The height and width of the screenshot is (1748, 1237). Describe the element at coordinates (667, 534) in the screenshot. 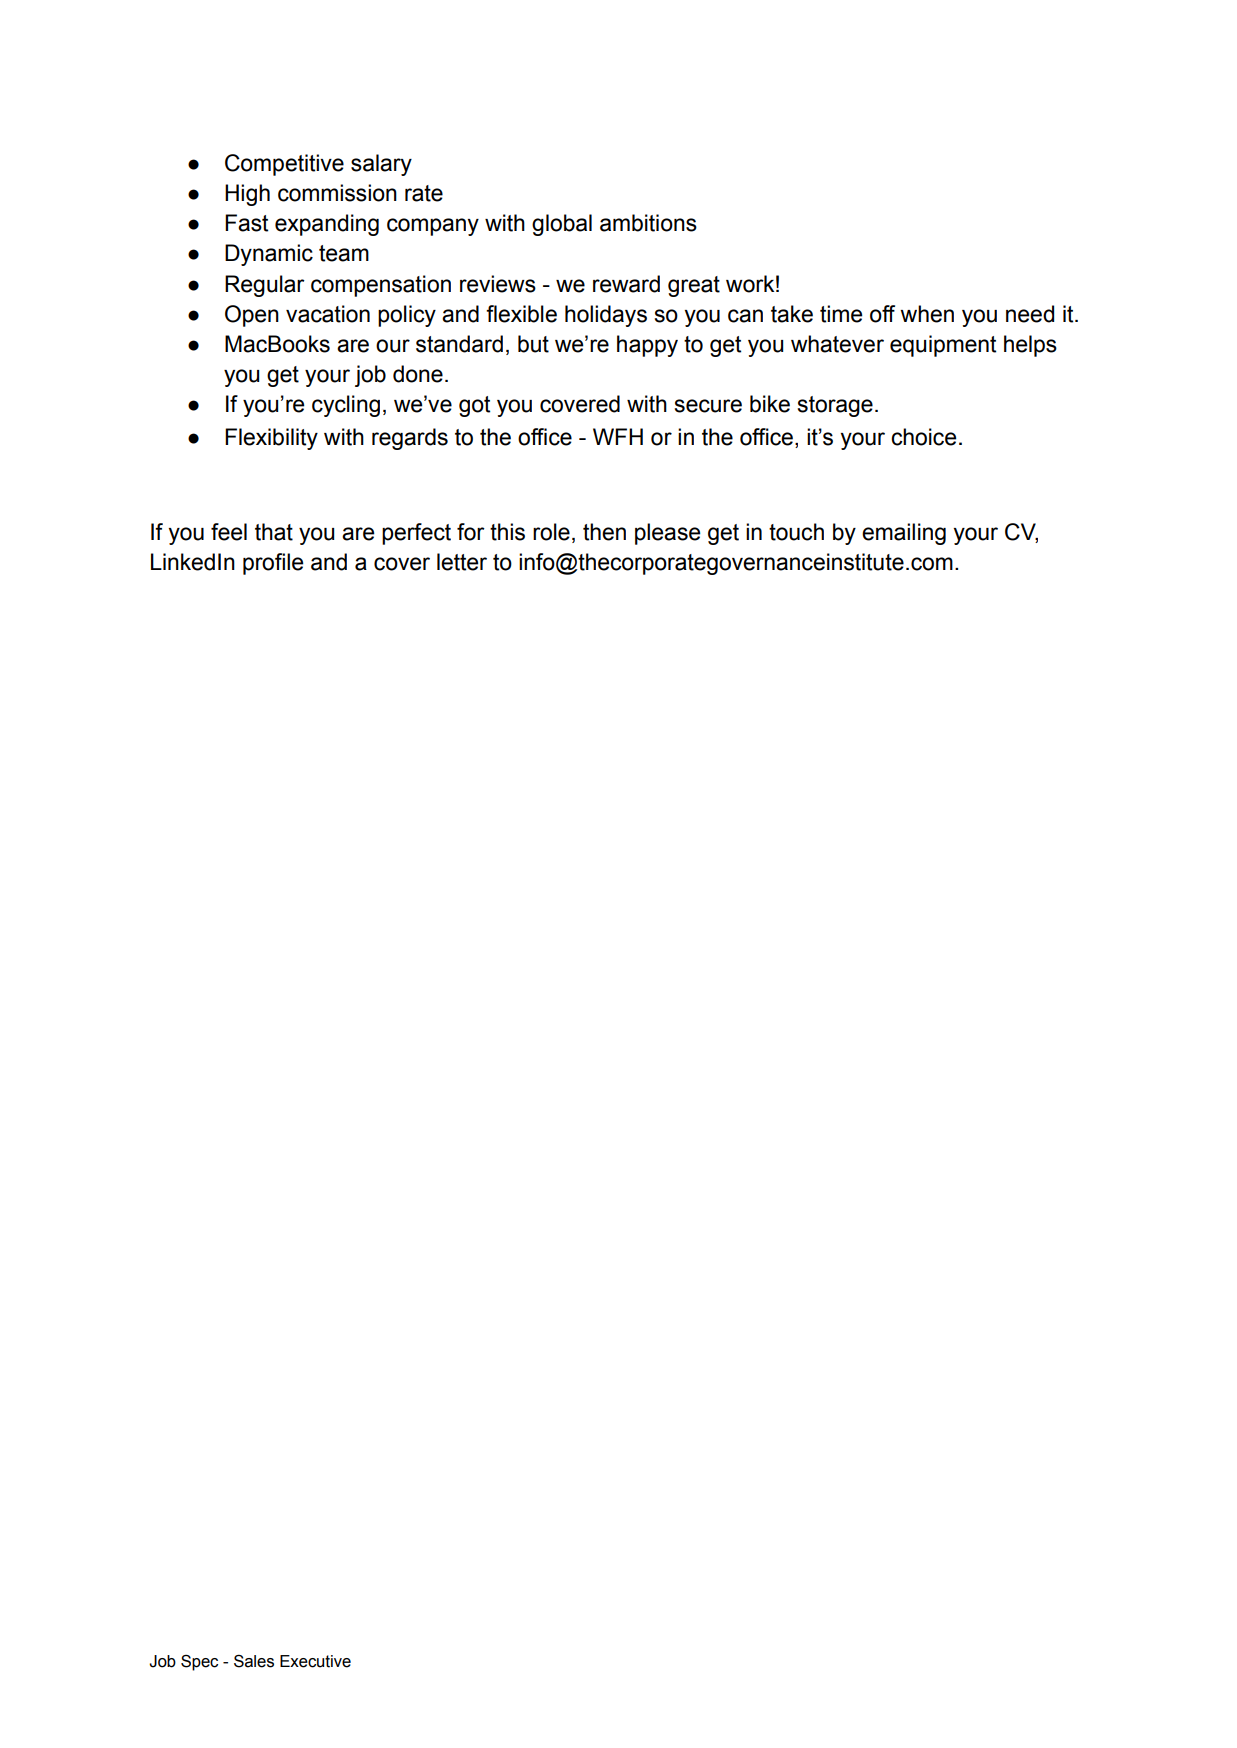

I see `please` at that location.
